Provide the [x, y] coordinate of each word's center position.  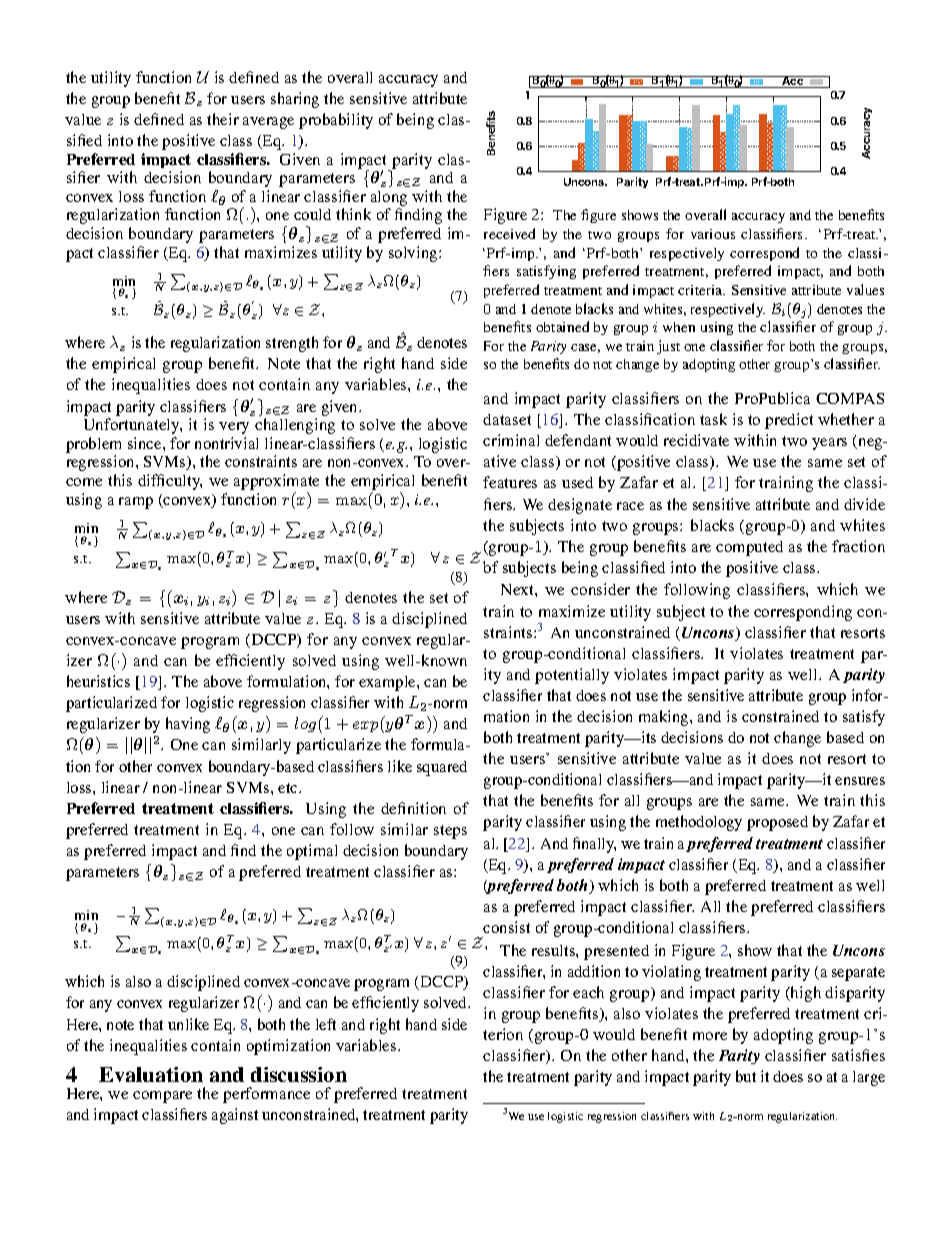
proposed [777, 823]
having [188, 725]
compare [162, 1097]
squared [442, 768]
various [713, 234]
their [223, 119]
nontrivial [226, 443]
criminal [511, 440]
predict [789, 421]
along [389, 200]
